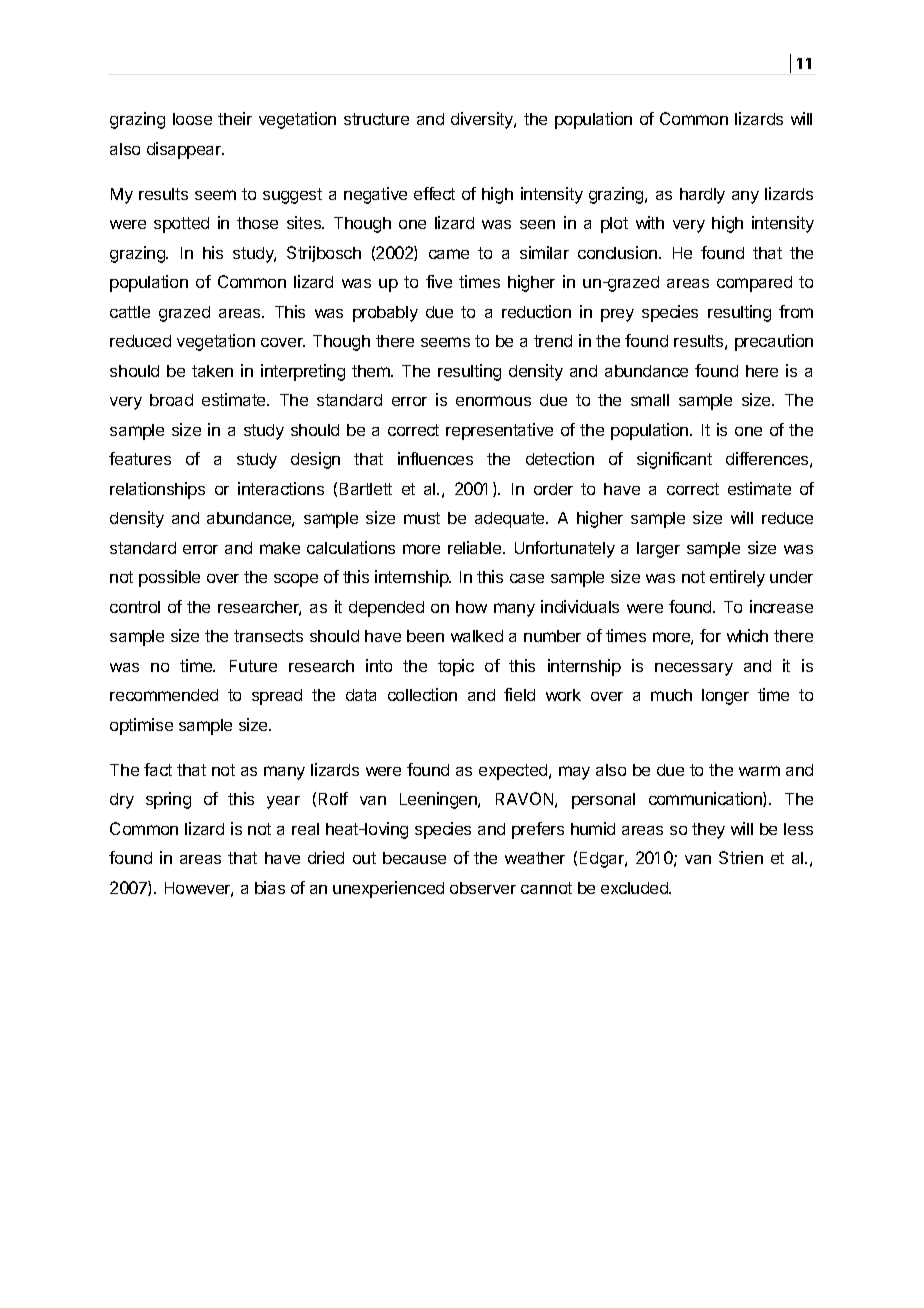  What do you see at coordinates (737, 578) in the image?
I see `entirely` at bounding box center [737, 578].
